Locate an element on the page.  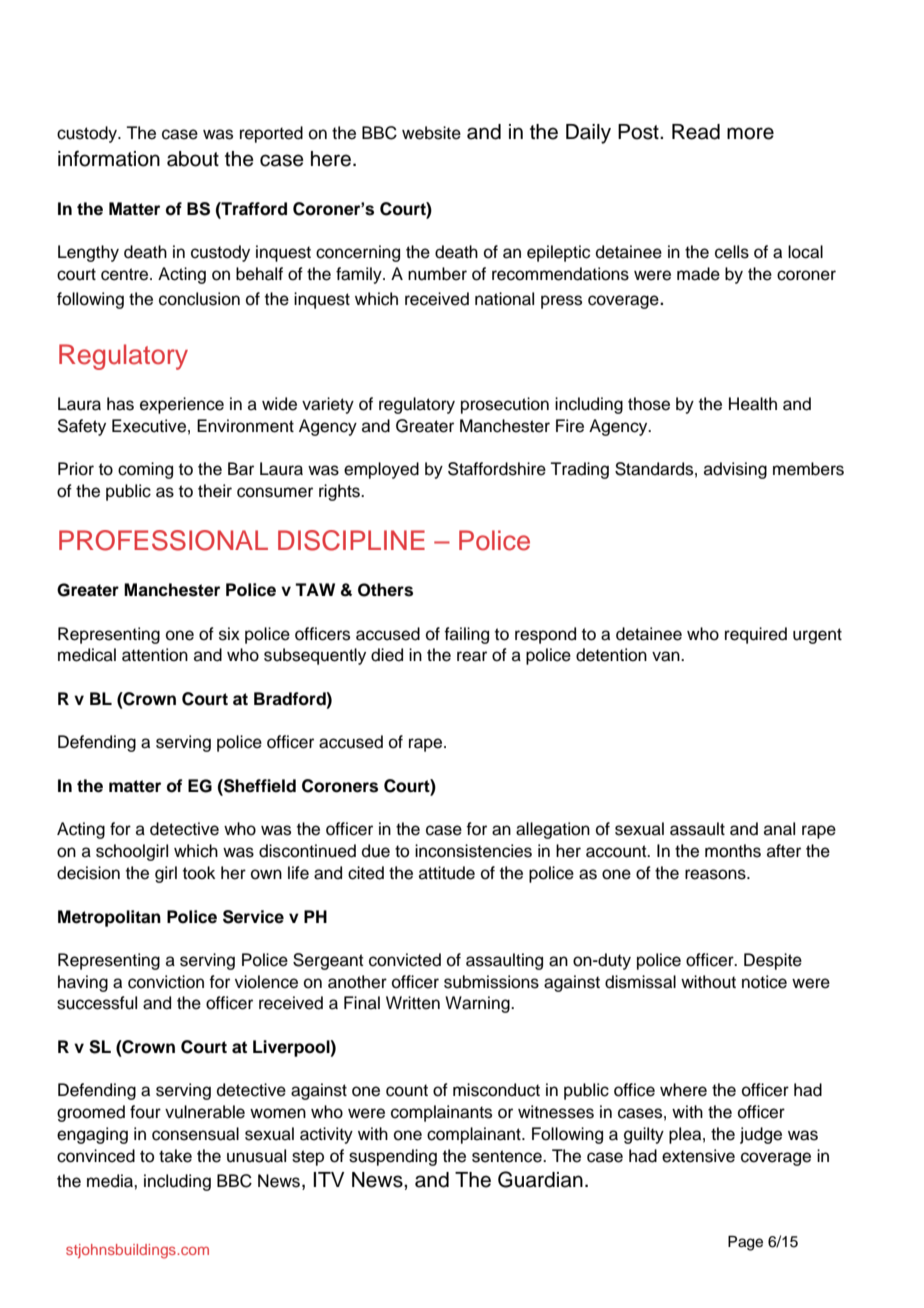
more is located at coordinates (750, 133).
